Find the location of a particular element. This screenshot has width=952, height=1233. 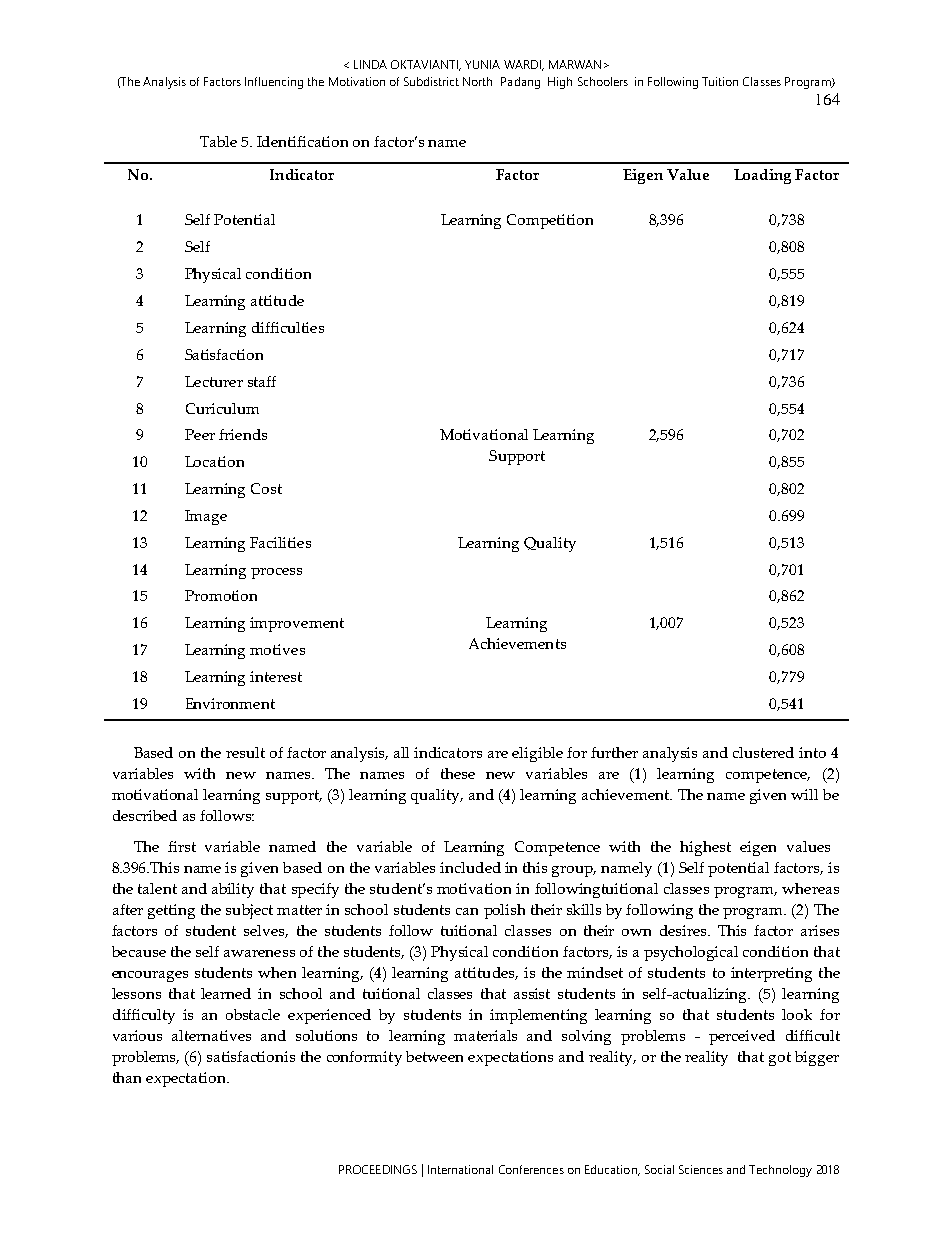

Table is located at coordinates (218, 141).
